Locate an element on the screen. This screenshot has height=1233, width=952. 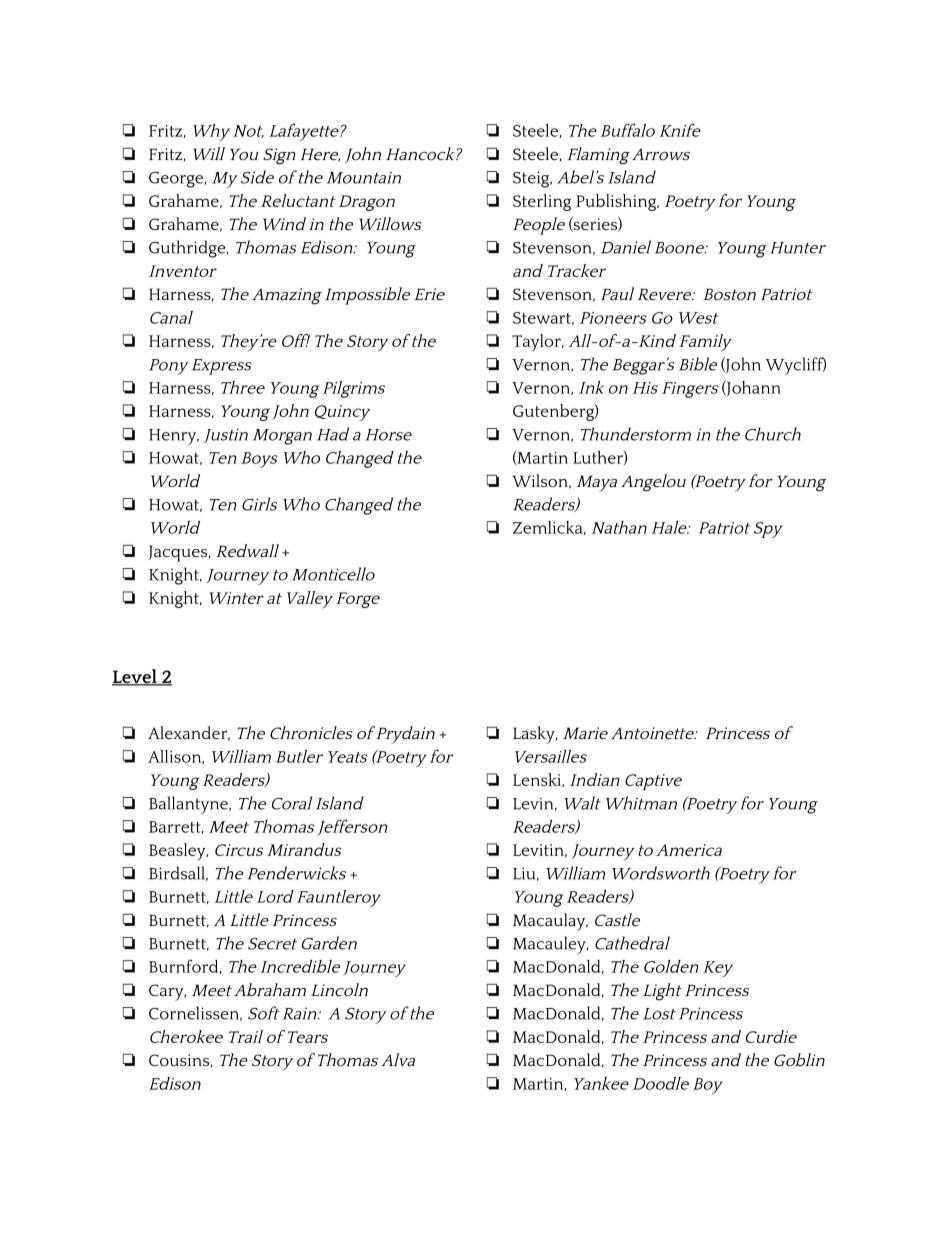
Henry is located at coordinates (174, 437).
